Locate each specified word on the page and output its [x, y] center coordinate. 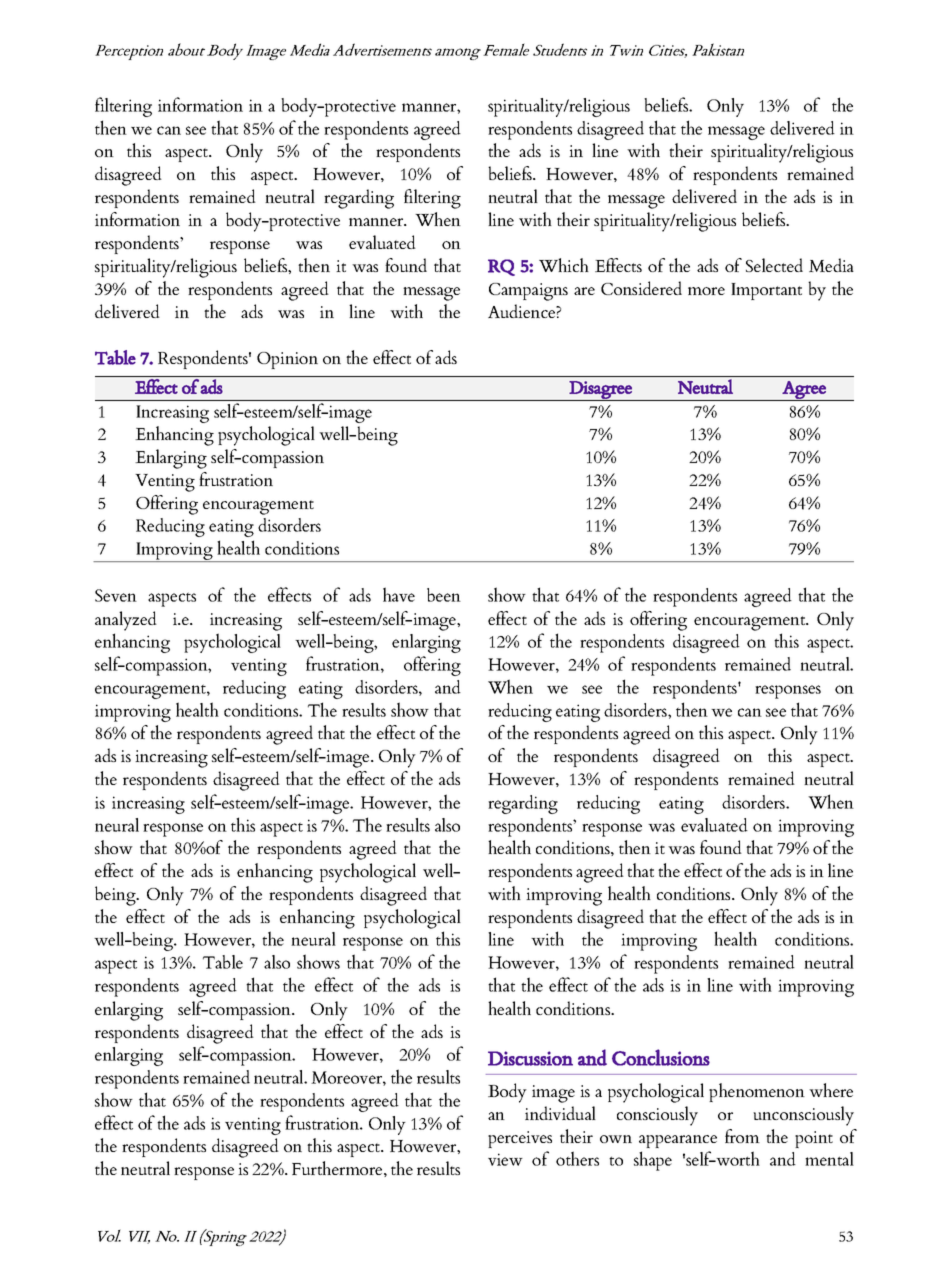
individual [560, 1113]
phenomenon [757, 1092]
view [505, 1159]
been [444, 595]
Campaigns [528, 292]
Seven [116, 595]
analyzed [126, 621]
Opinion [287, 360]
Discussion [530, 1058]
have [399, 594]
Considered [641, 288]
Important [766, 291]
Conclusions [661, 1057]
